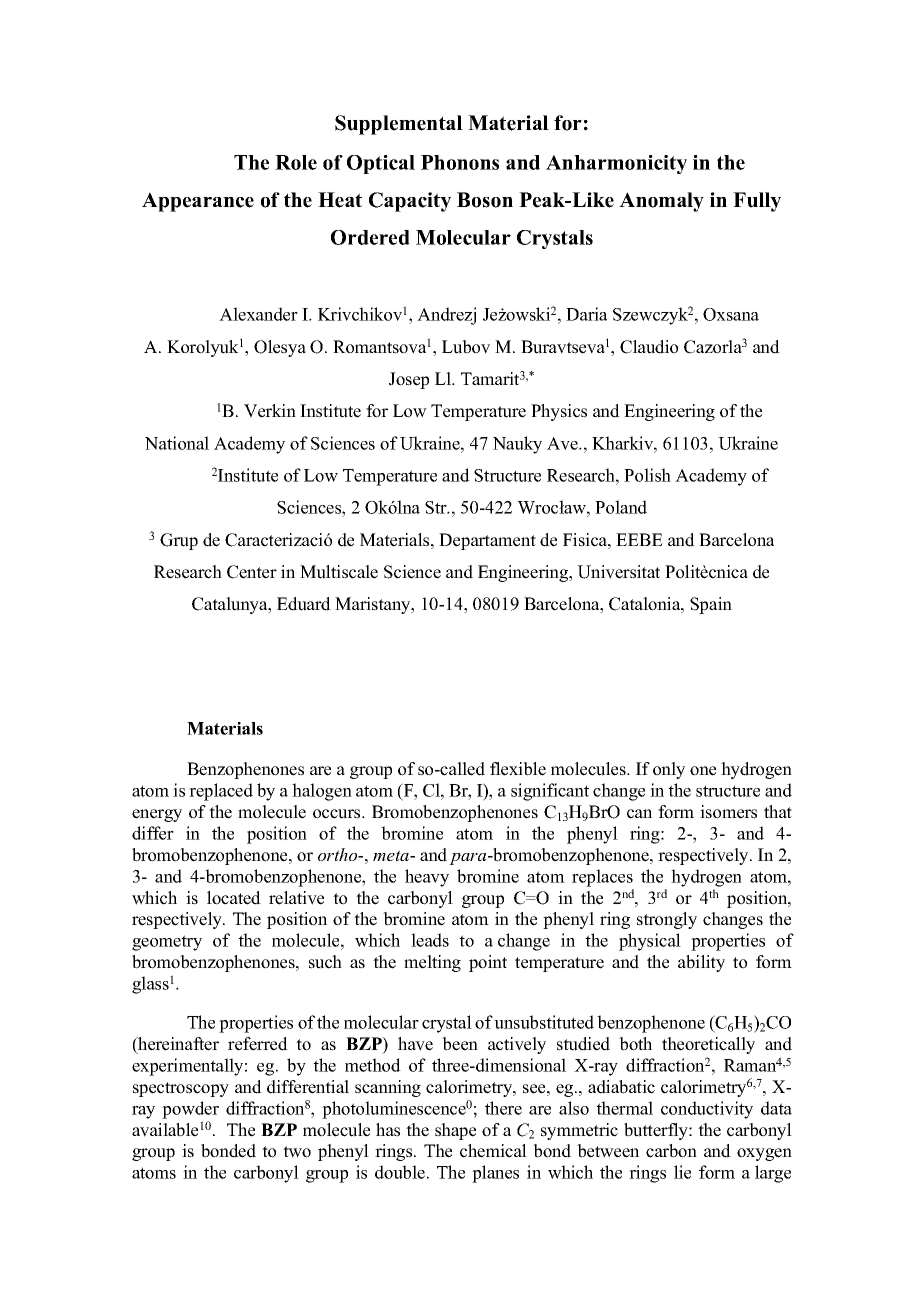 The image size is (924, 1308). What do you see at coordinates (455, 1131) in the image?
I see `shape` at bounding box center [455, 1131].
